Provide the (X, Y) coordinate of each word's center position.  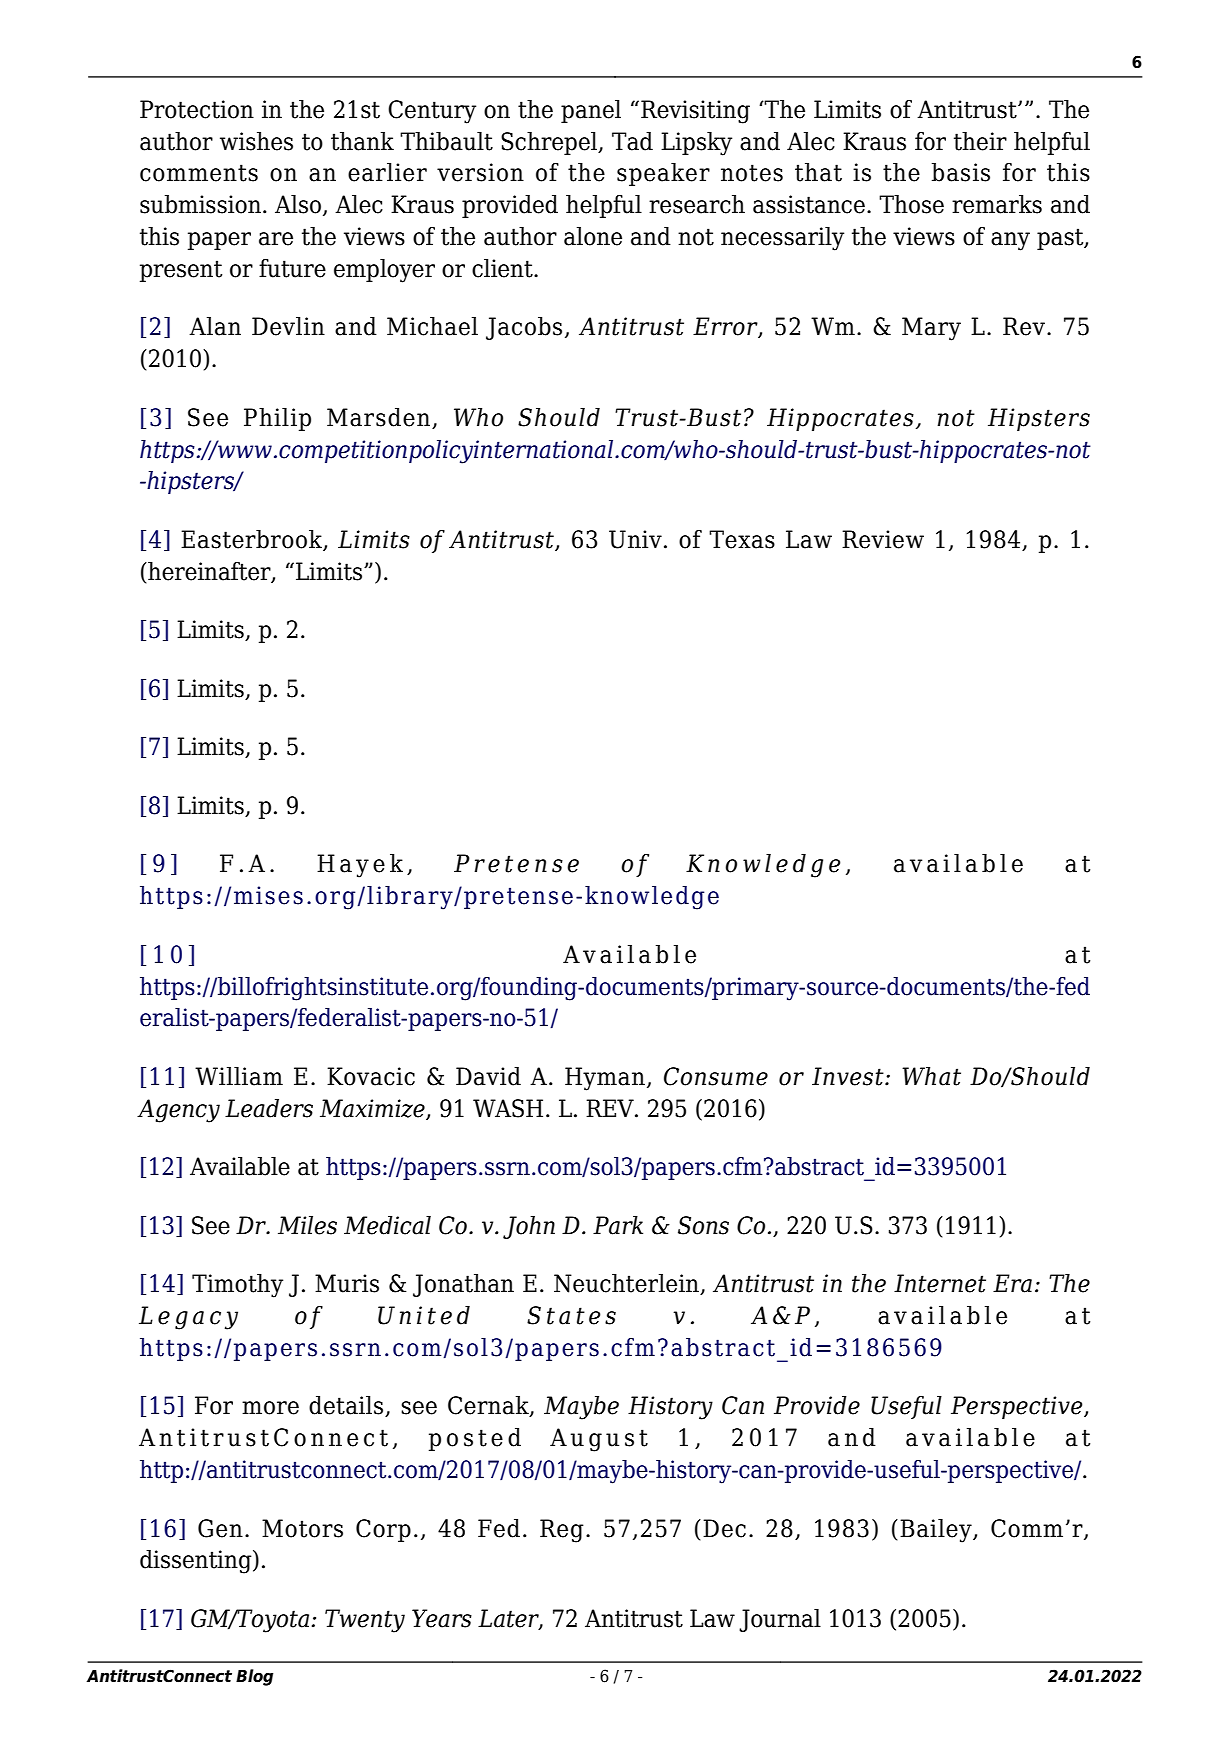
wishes (256, 141)
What (931, 1076)
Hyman (605, 1079)
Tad (632, 141)
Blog (254, 1677)
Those (911, 204)
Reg (562, 1531)
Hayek (360, 866)
